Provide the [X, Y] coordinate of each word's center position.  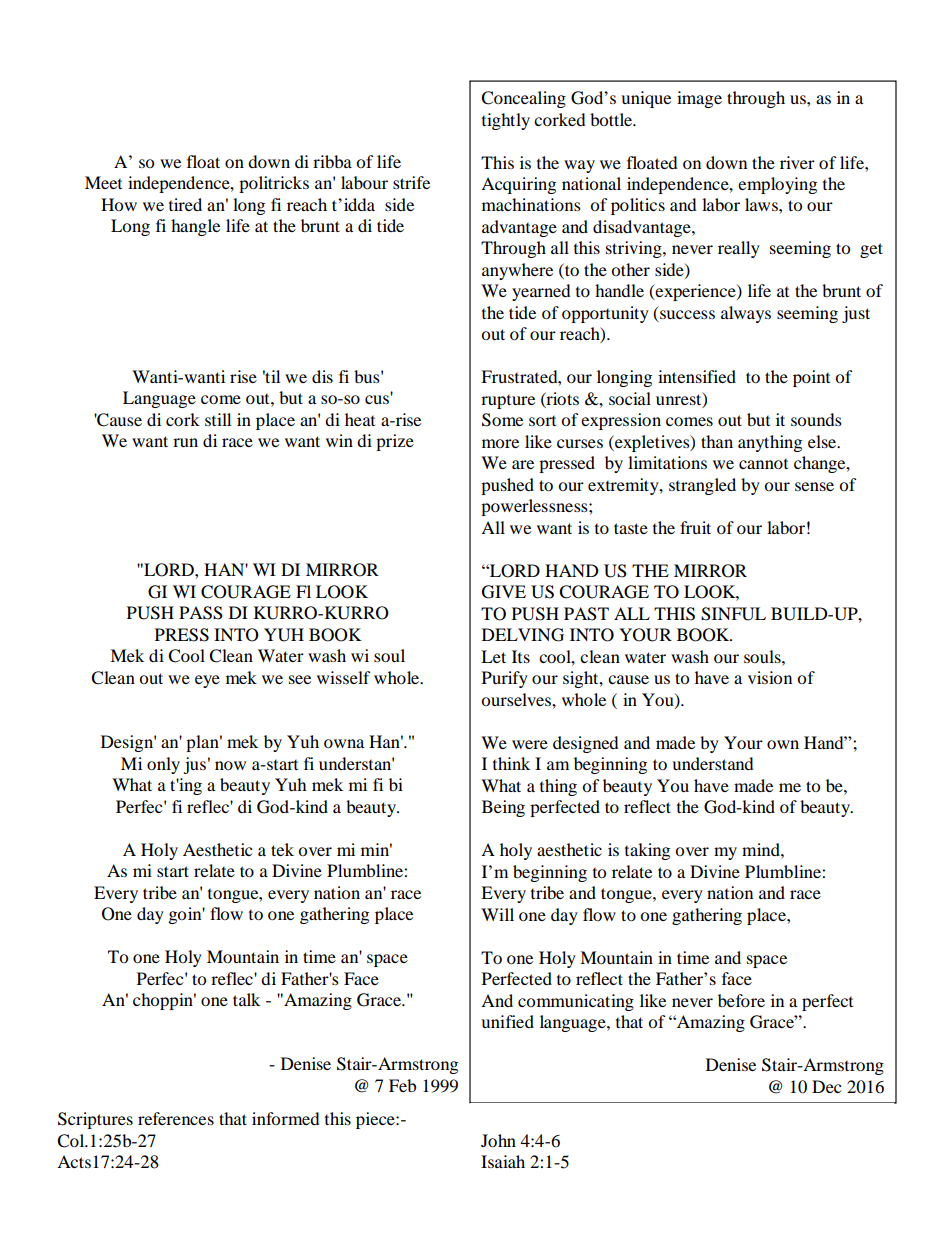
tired [185, 204]
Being [503, 808]
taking [647, 851]
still [218, 419]
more [500, 443]
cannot [763, 463]
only [163, 765]
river [797, 162]
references [176, 1118]
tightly [506, 121]
